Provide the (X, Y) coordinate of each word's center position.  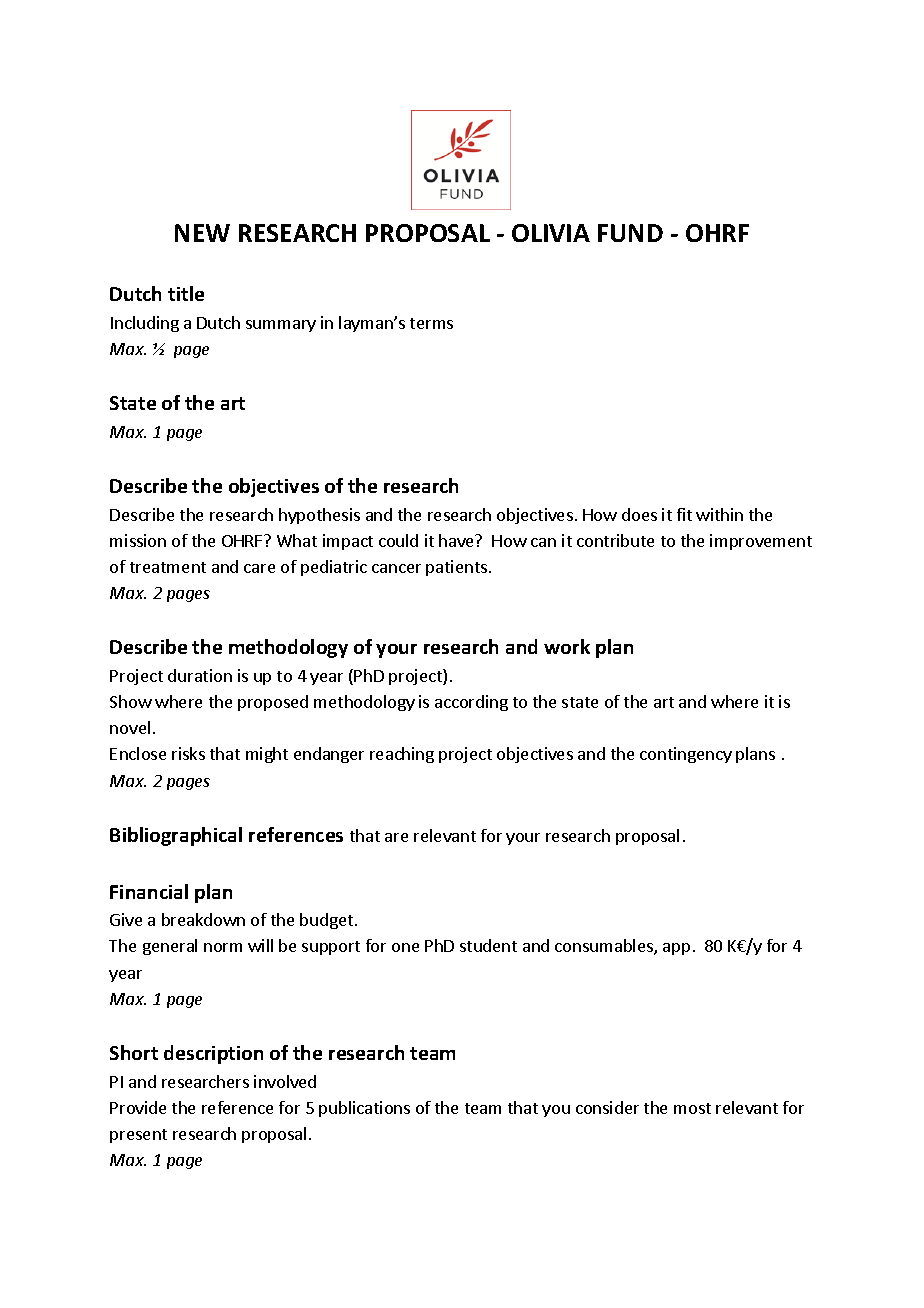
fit (684, 514)
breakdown (203, 919)
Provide (138, 1107)
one (405, 947)
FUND (630, 233)
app (676, 949)
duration (200, 675)
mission (138, 540)
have (458, 540)
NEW (202, 233)
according (471, 703)
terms (431, 323)
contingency (686, 755)
